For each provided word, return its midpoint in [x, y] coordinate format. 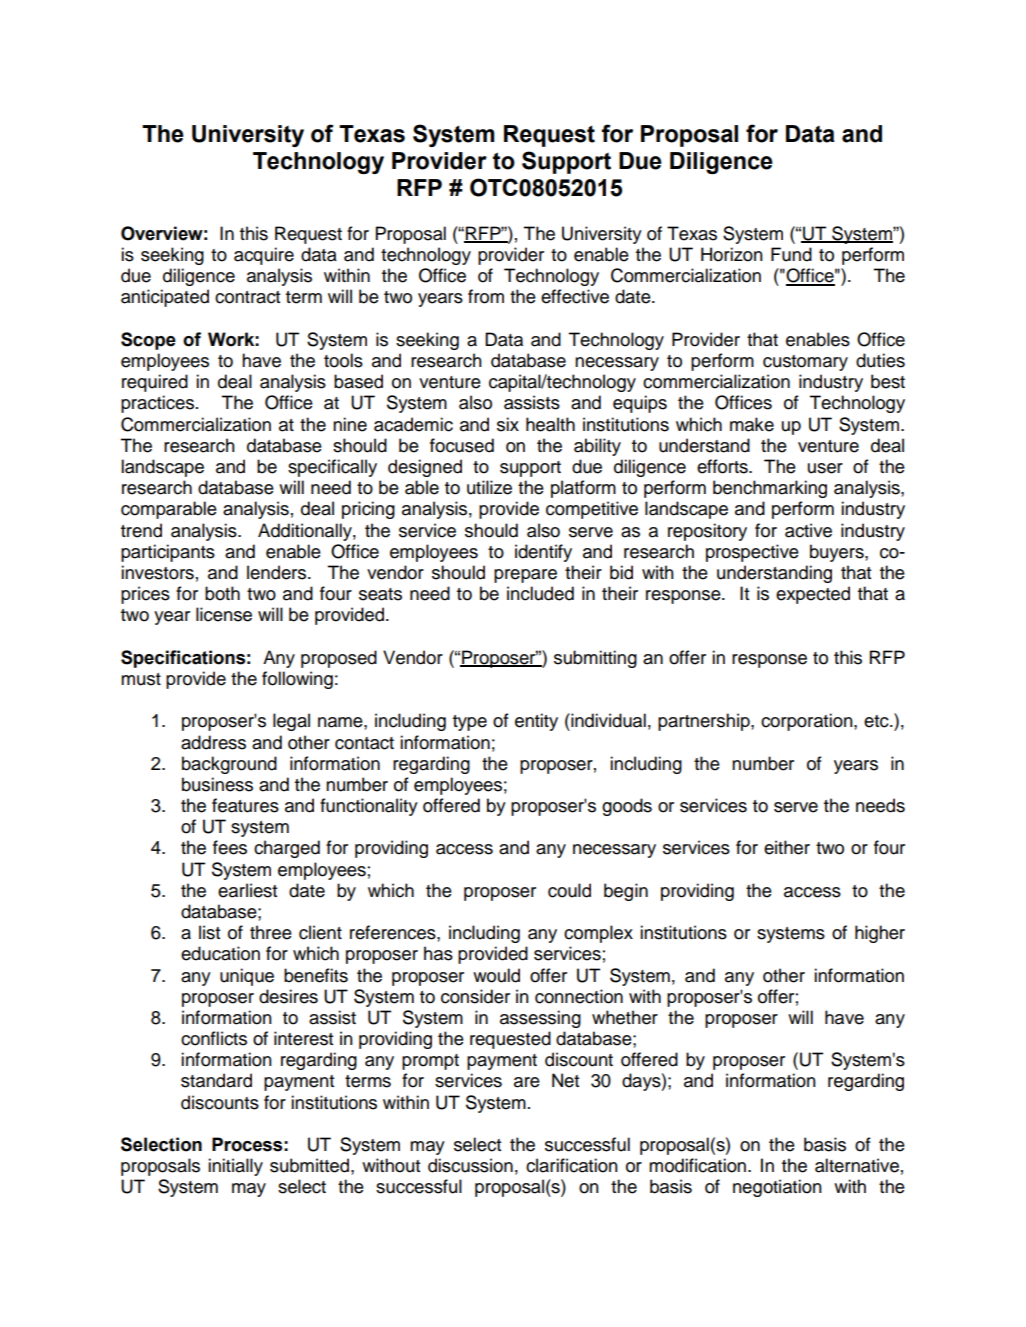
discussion [470, 1165]
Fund [791, 254]
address [213, 742]
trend [141, 530]
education [220, 953]
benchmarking [770, 489]
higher [880, 934]
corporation [808, 722]
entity [536, 722]
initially [235, 1167]
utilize [489, 487]
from [486, 296]
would [496, 975]
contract [247, 297]
